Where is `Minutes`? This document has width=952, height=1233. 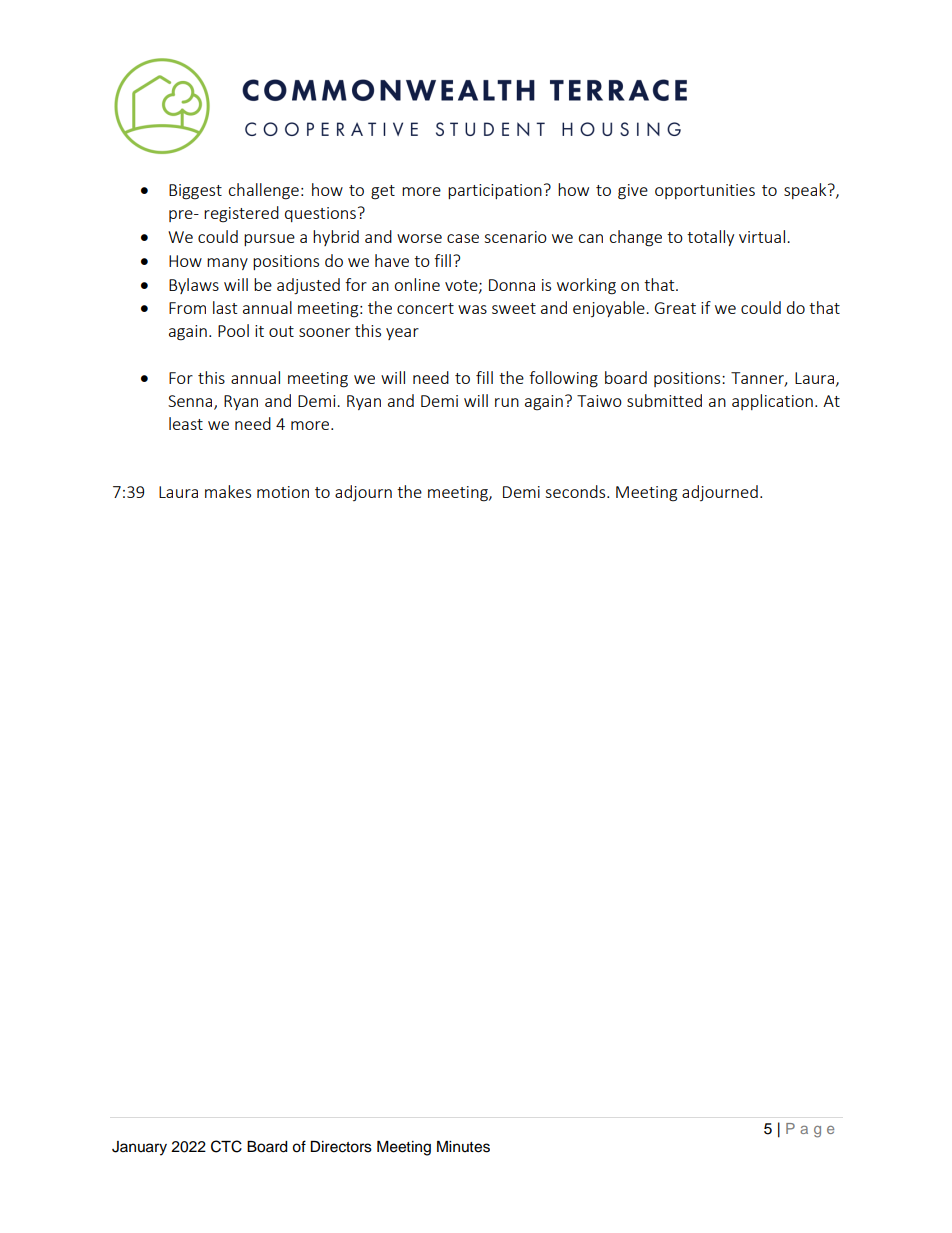 Minutes is located at coordinates (463, 1147).
